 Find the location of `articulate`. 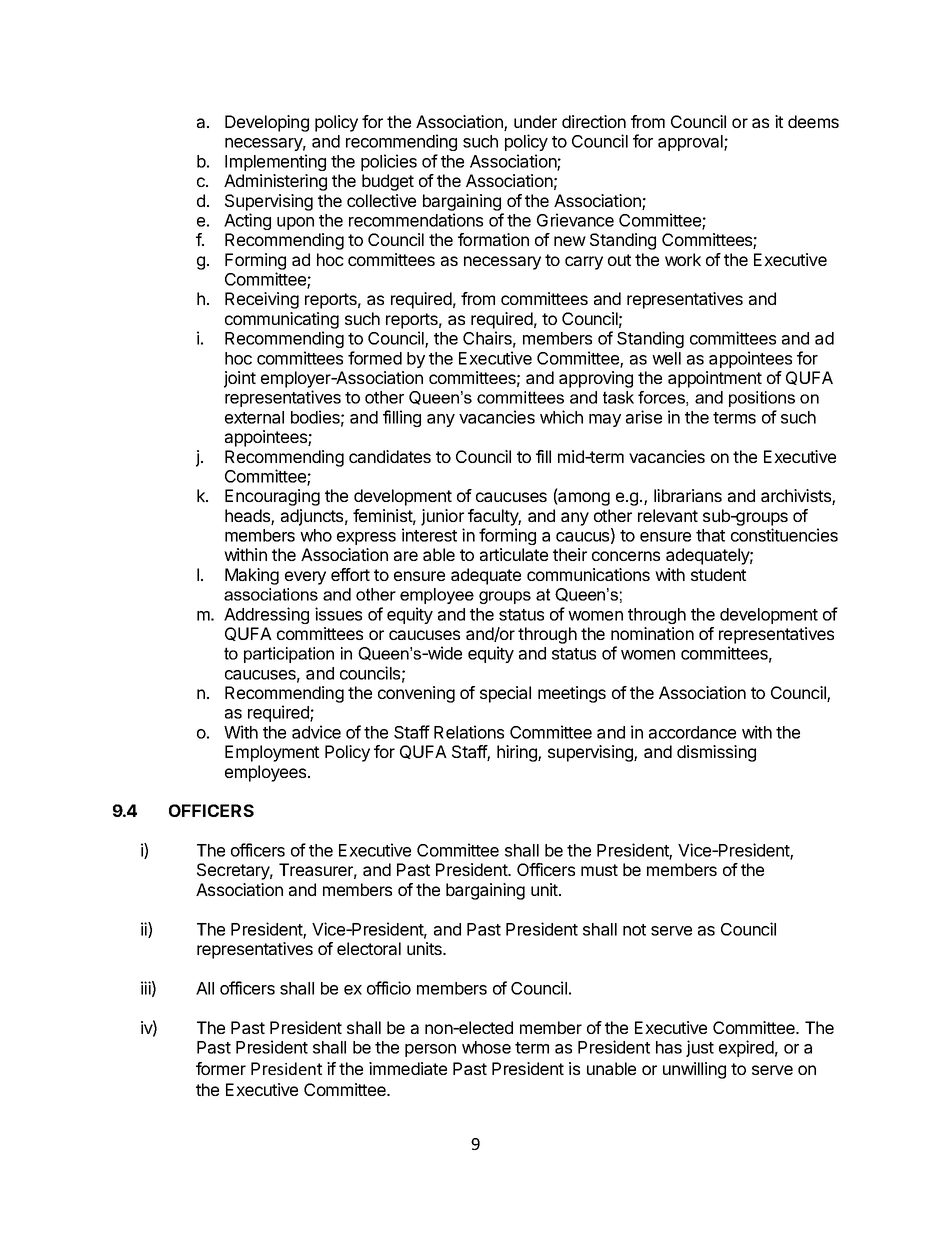

articulate is located at coordinates (514, 554).
